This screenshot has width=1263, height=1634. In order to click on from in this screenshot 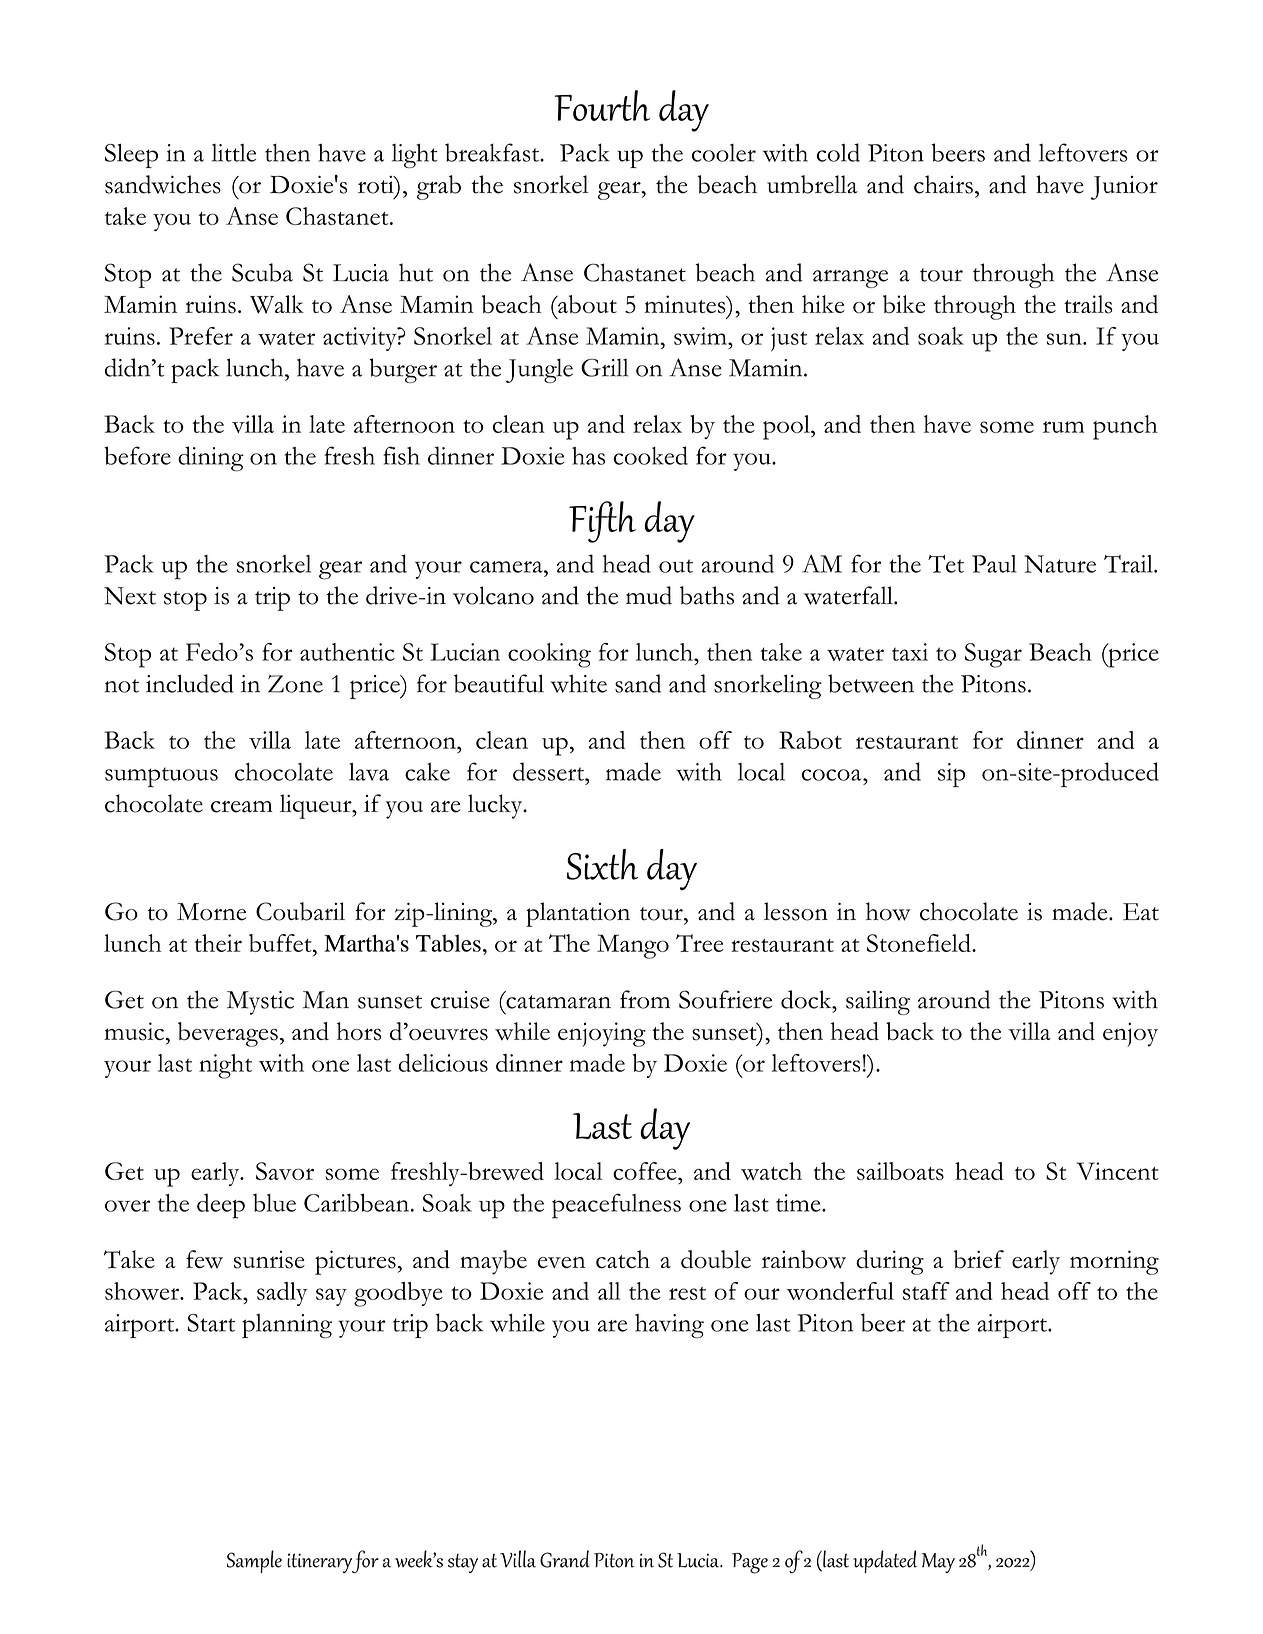, I will do `click(645, 999)`.
